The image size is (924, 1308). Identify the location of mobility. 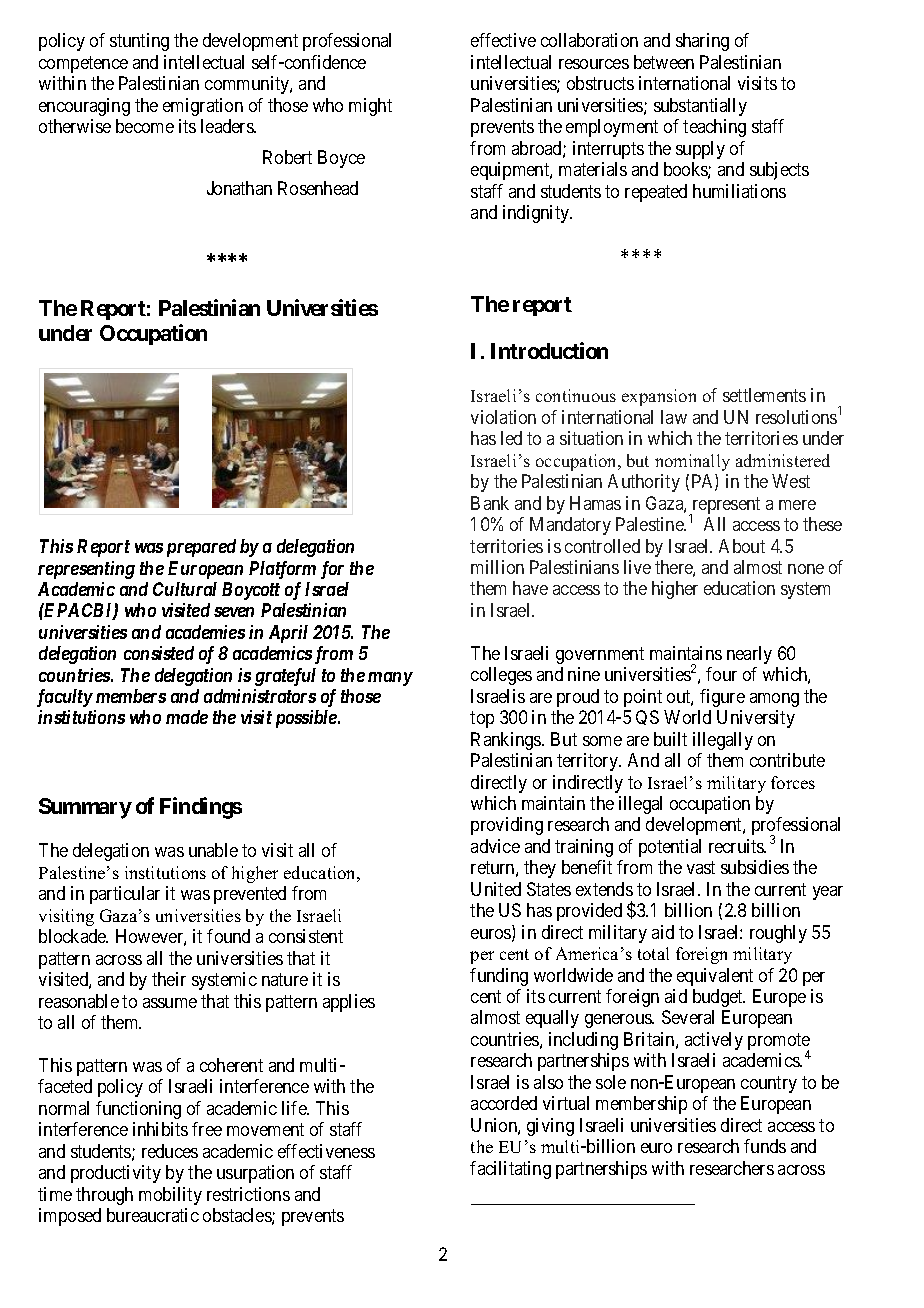
(170, 1196).
